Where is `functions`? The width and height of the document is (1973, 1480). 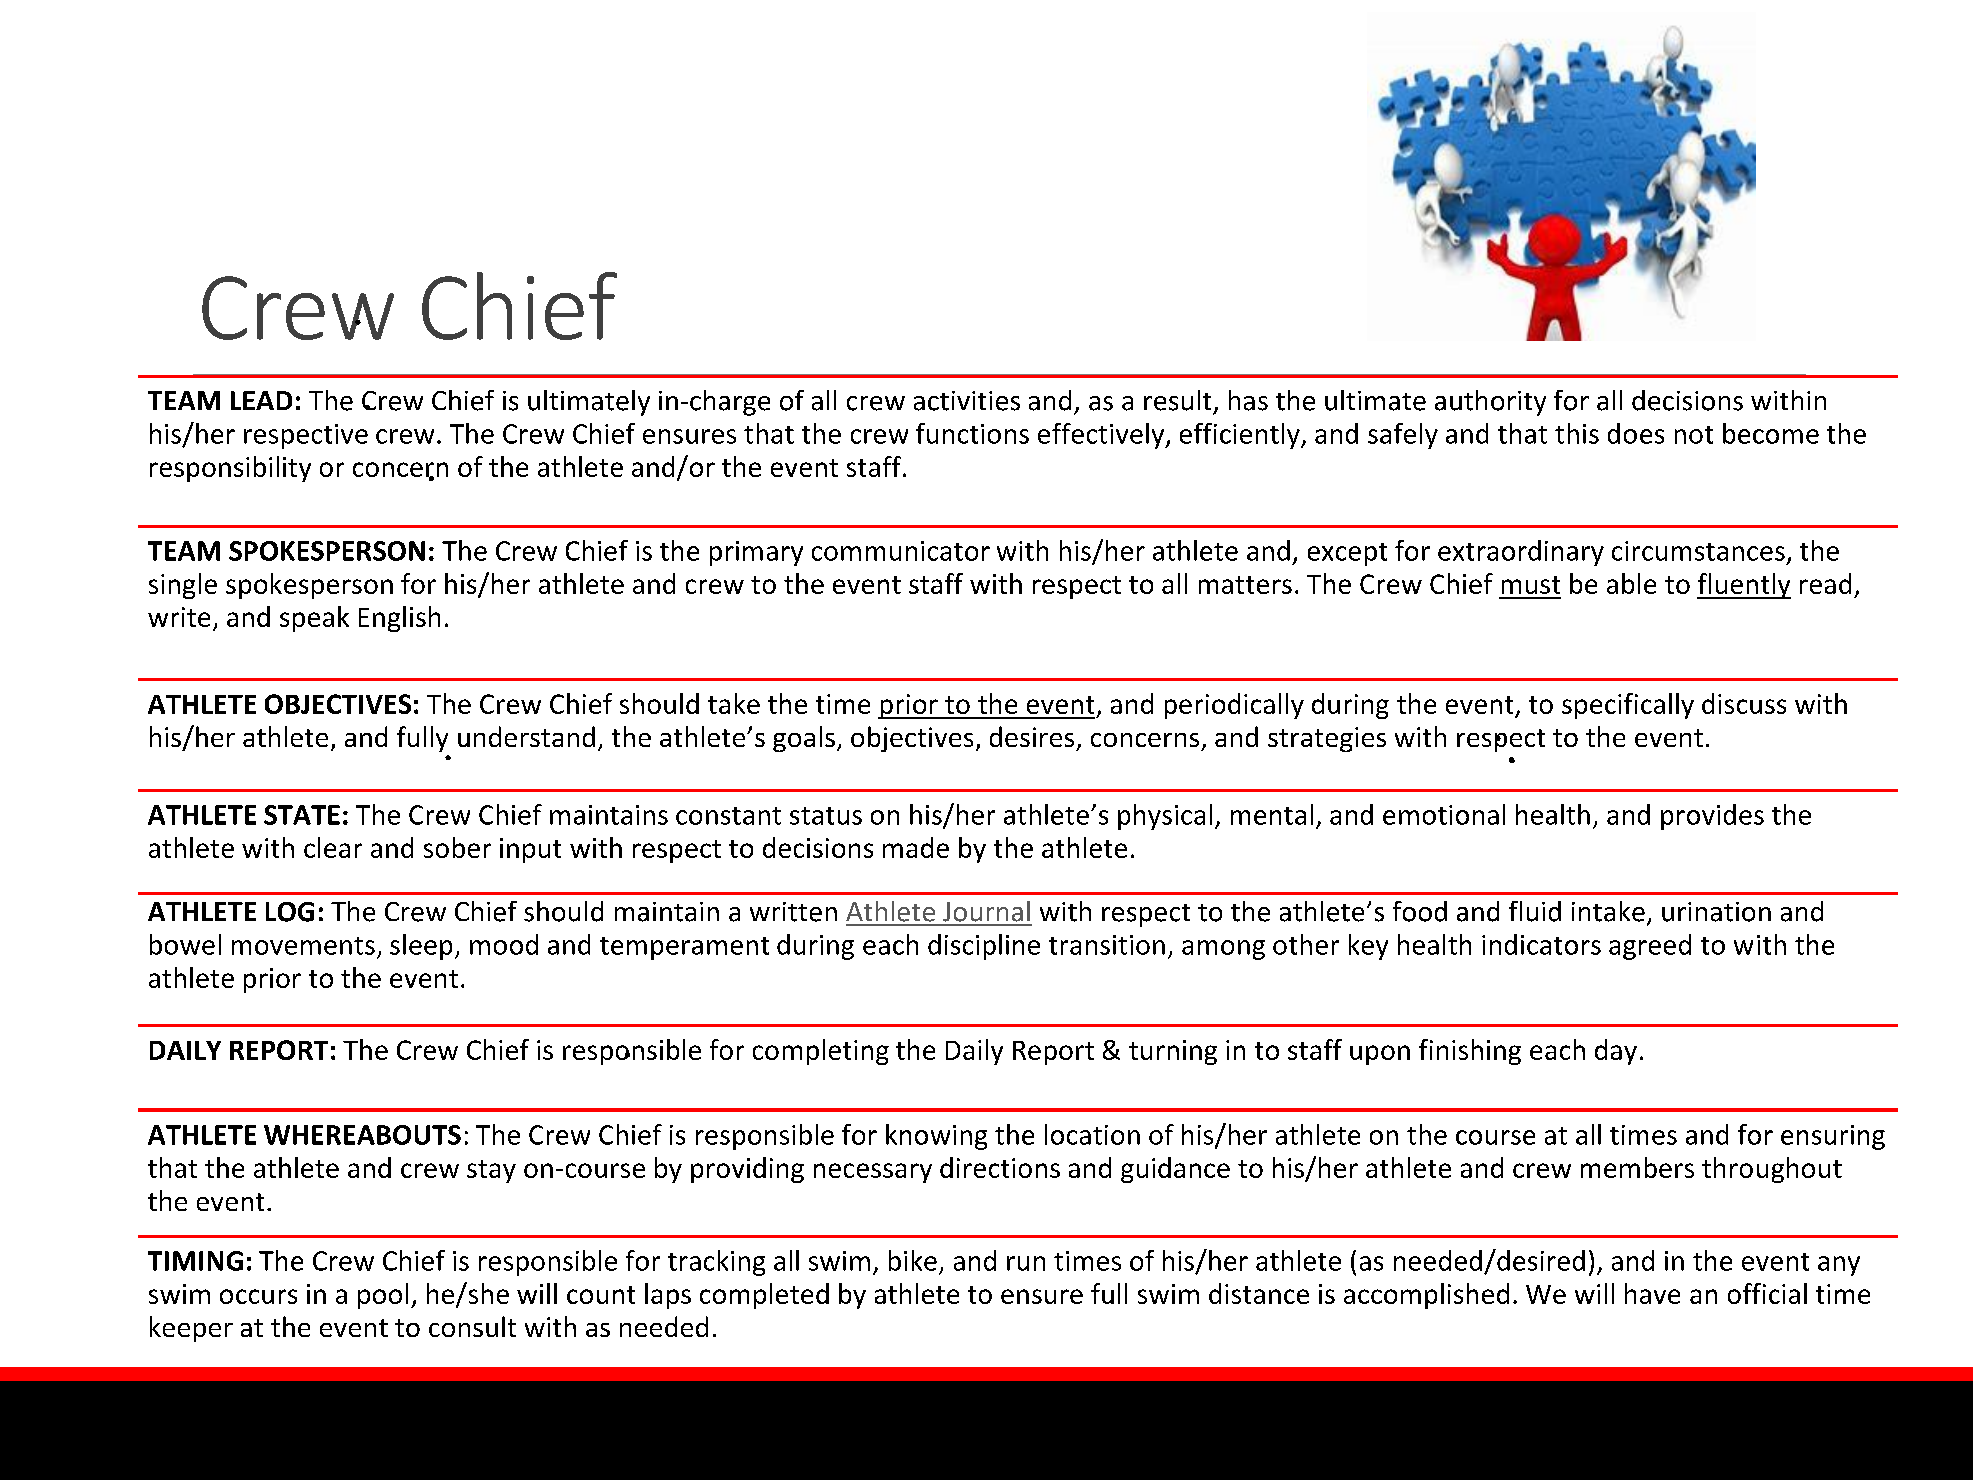 functions is located at coordinates (972, 433).
